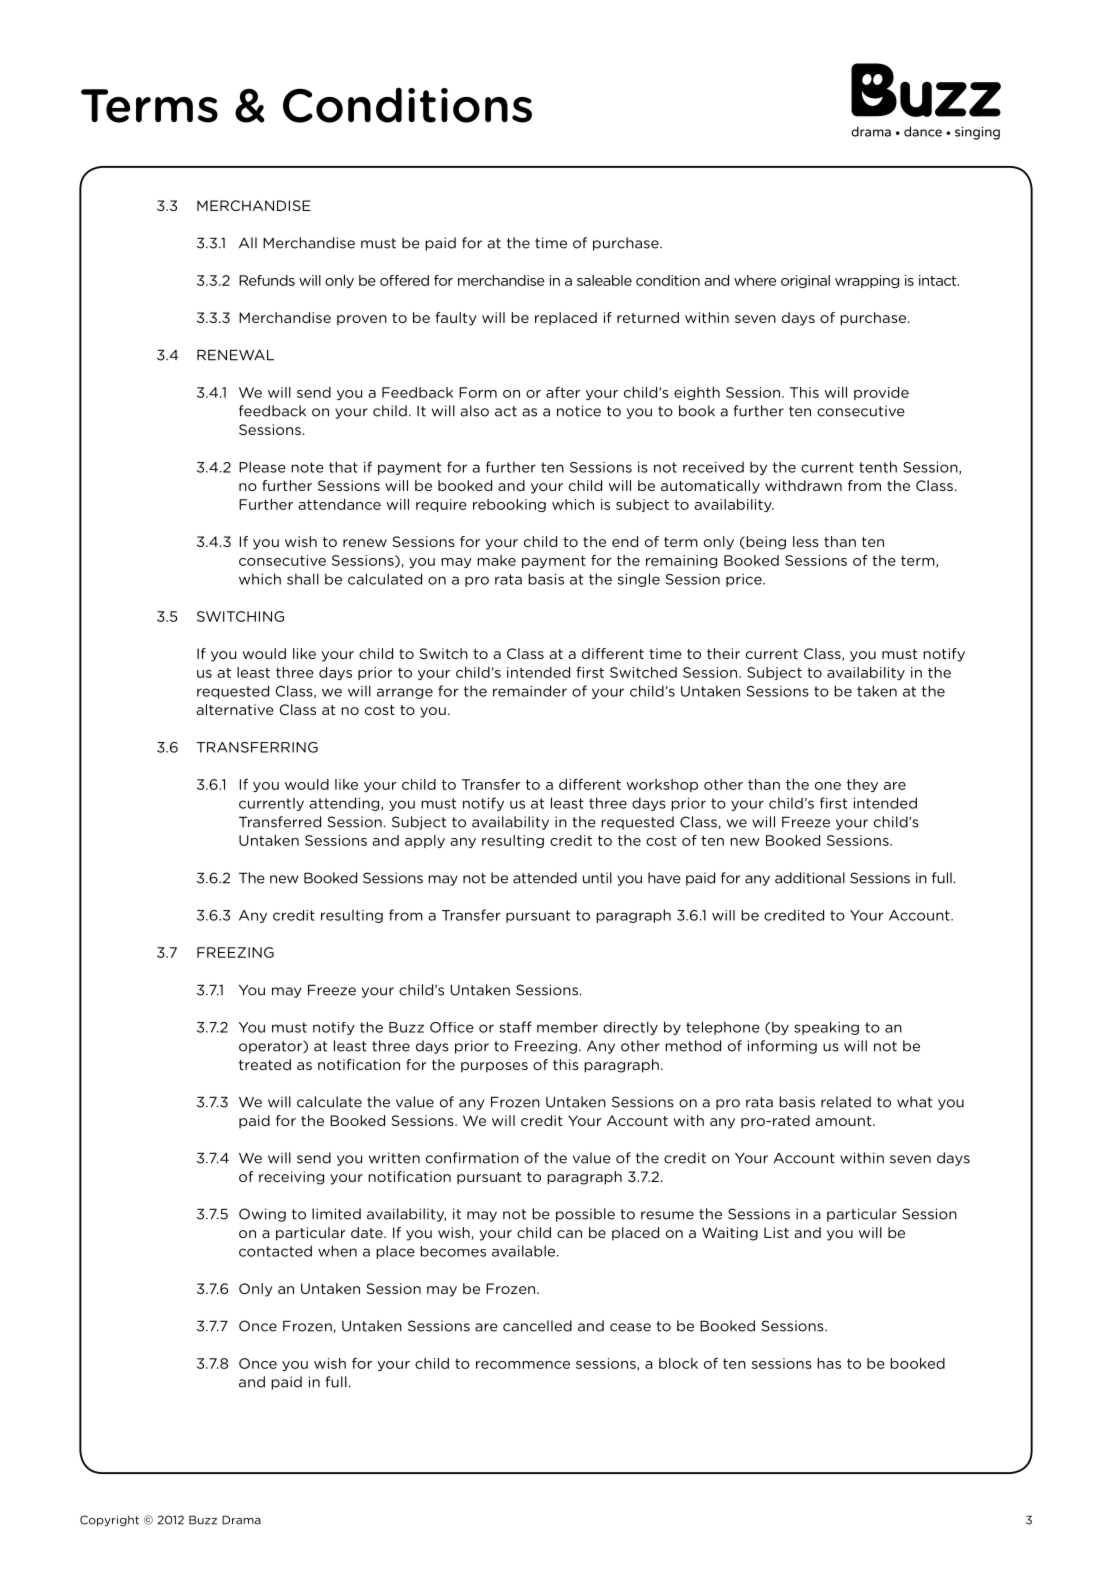  Describe the element at coordinates (545, 878) in the page. I see `attended` at that location.
